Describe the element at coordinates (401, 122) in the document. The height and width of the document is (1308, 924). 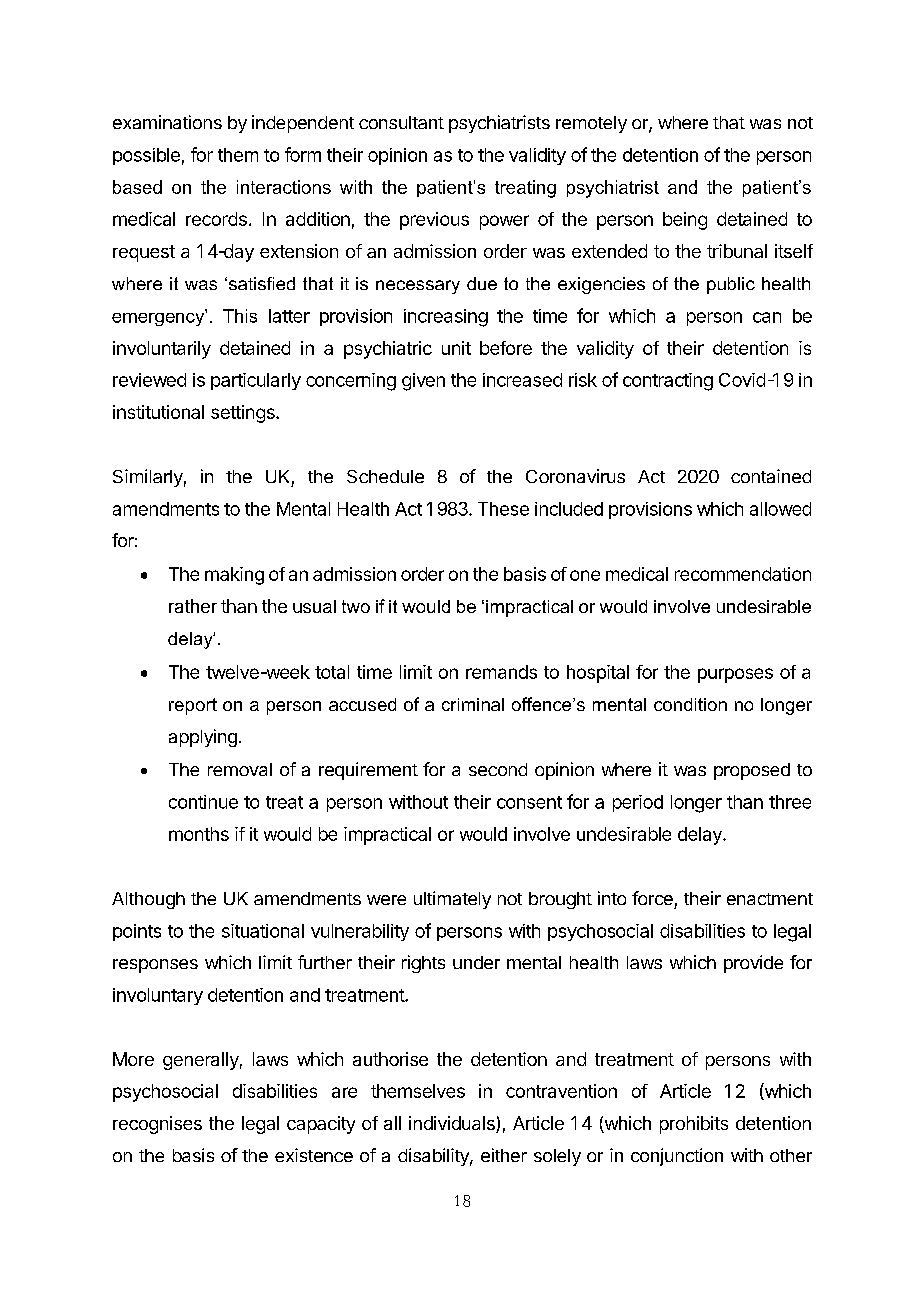
I see `consultant` at that location.
